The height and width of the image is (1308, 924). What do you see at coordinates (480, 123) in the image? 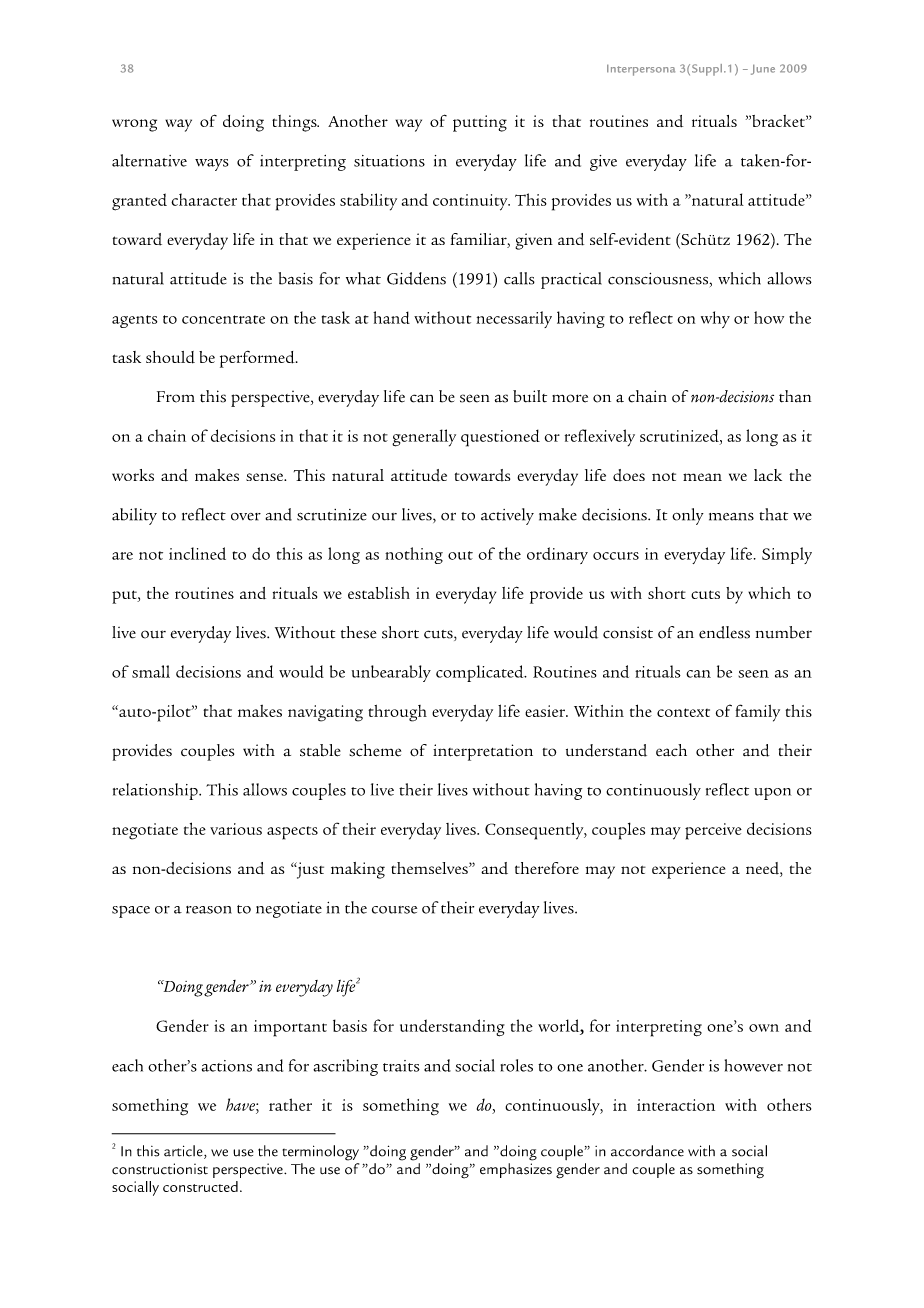
I see `putting` at bounding box center [480, 123].
